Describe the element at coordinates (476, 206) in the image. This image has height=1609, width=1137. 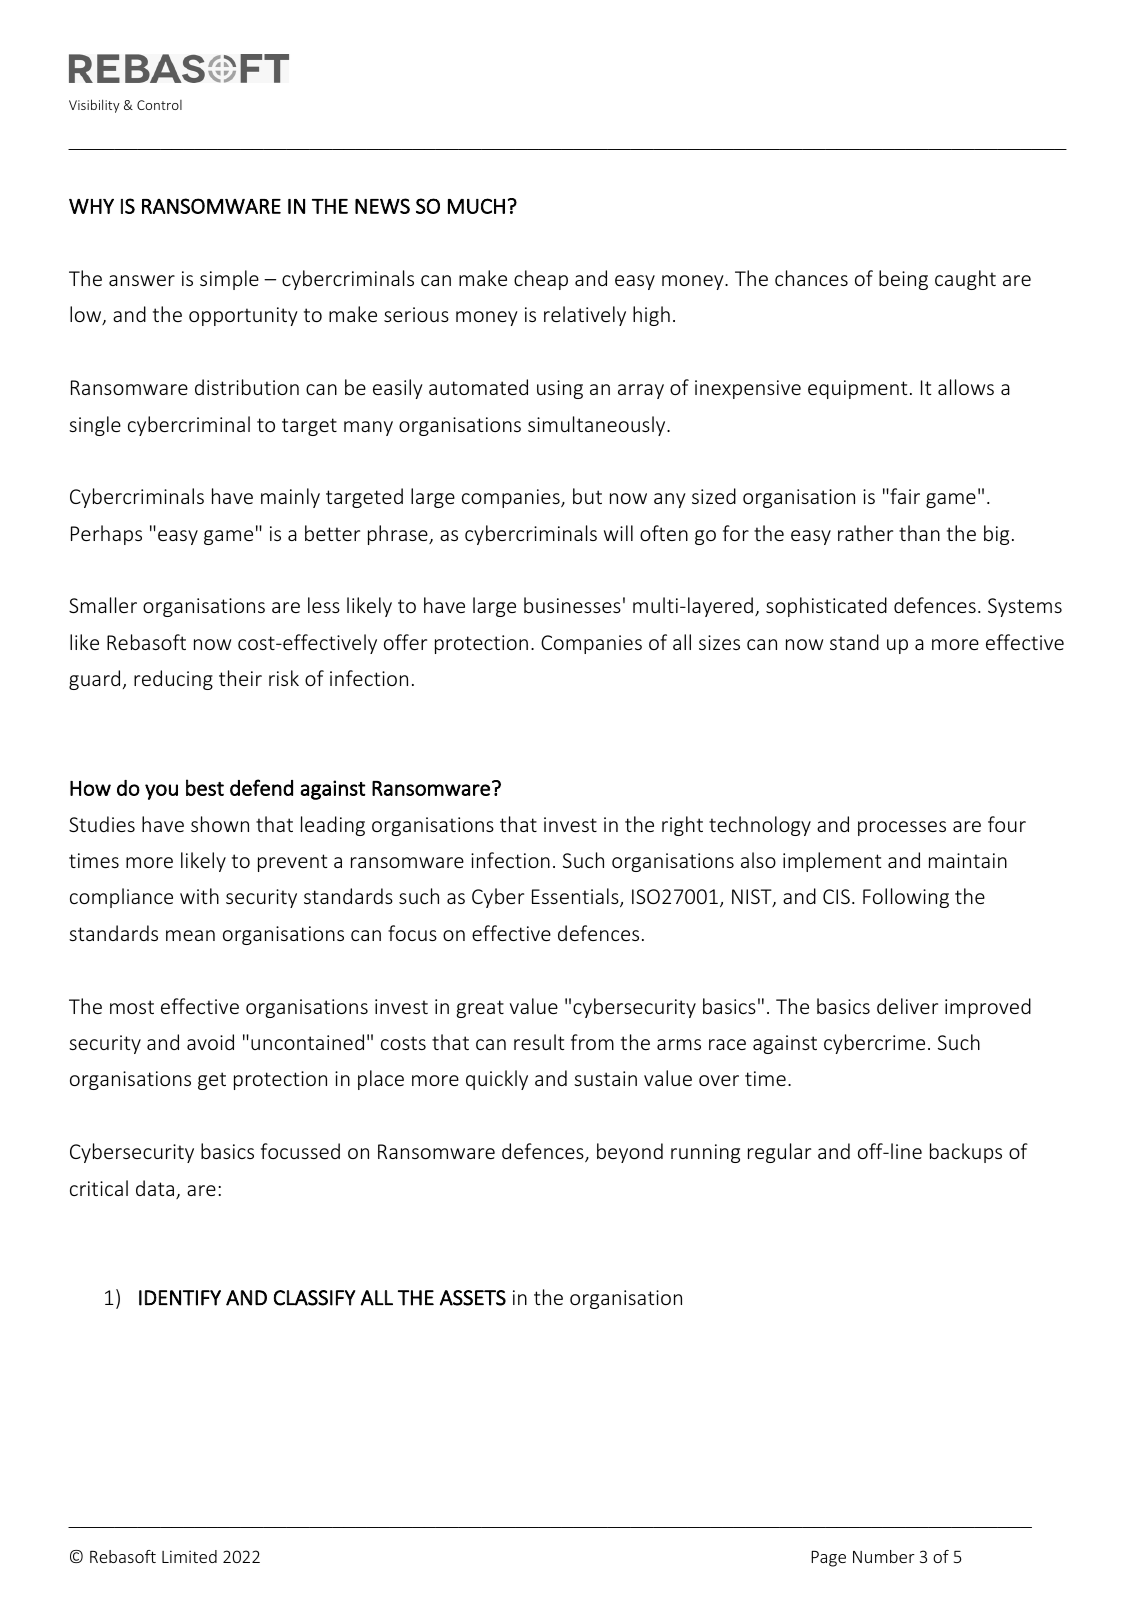
I see `MUCH` at that location.
